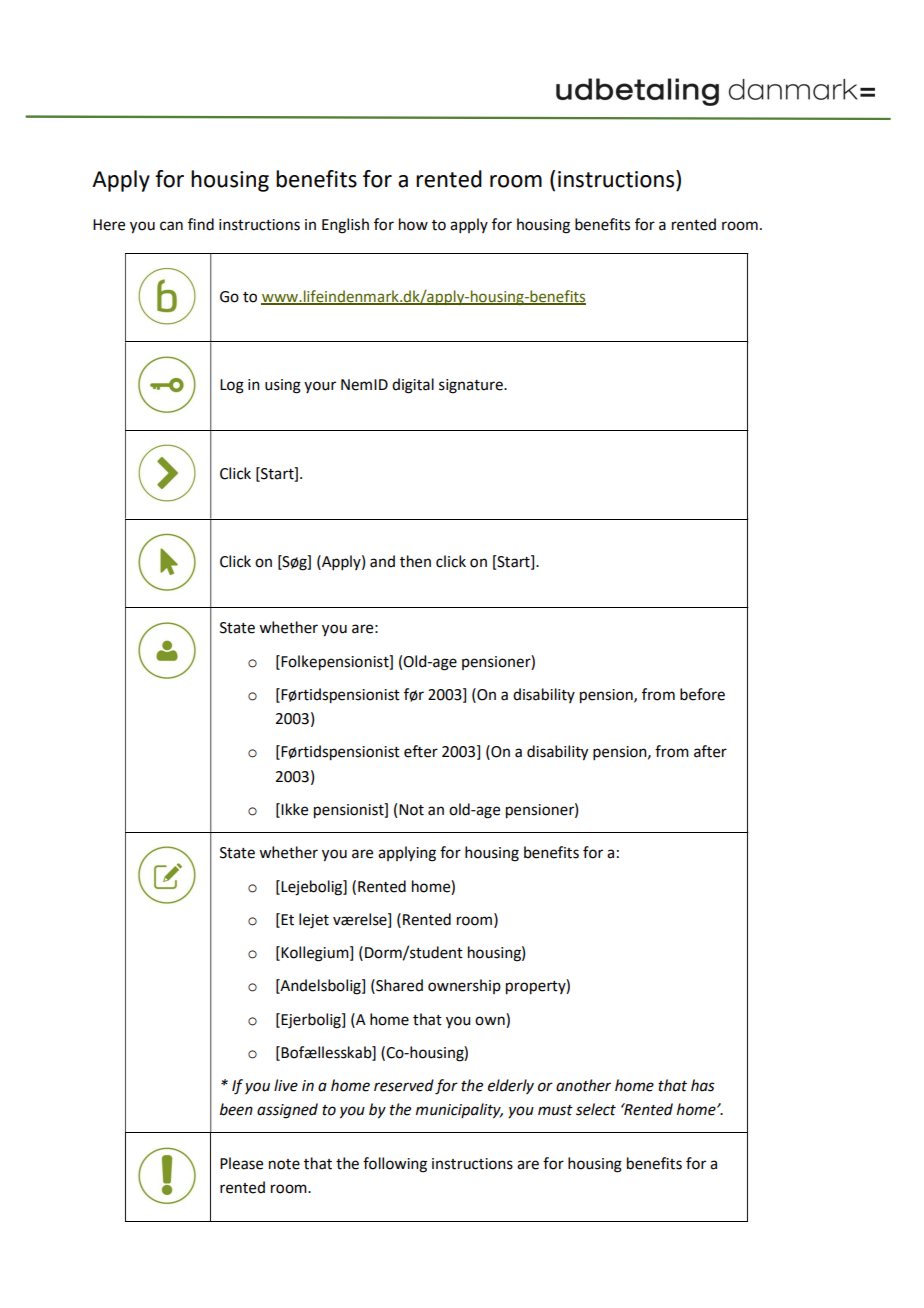 Image resolution: width=924 pixels, height=1308 pixels. What do you see at coordinates (236, 1109) in the screenshot?
I see `been` at bounding box center [236, 1109].
